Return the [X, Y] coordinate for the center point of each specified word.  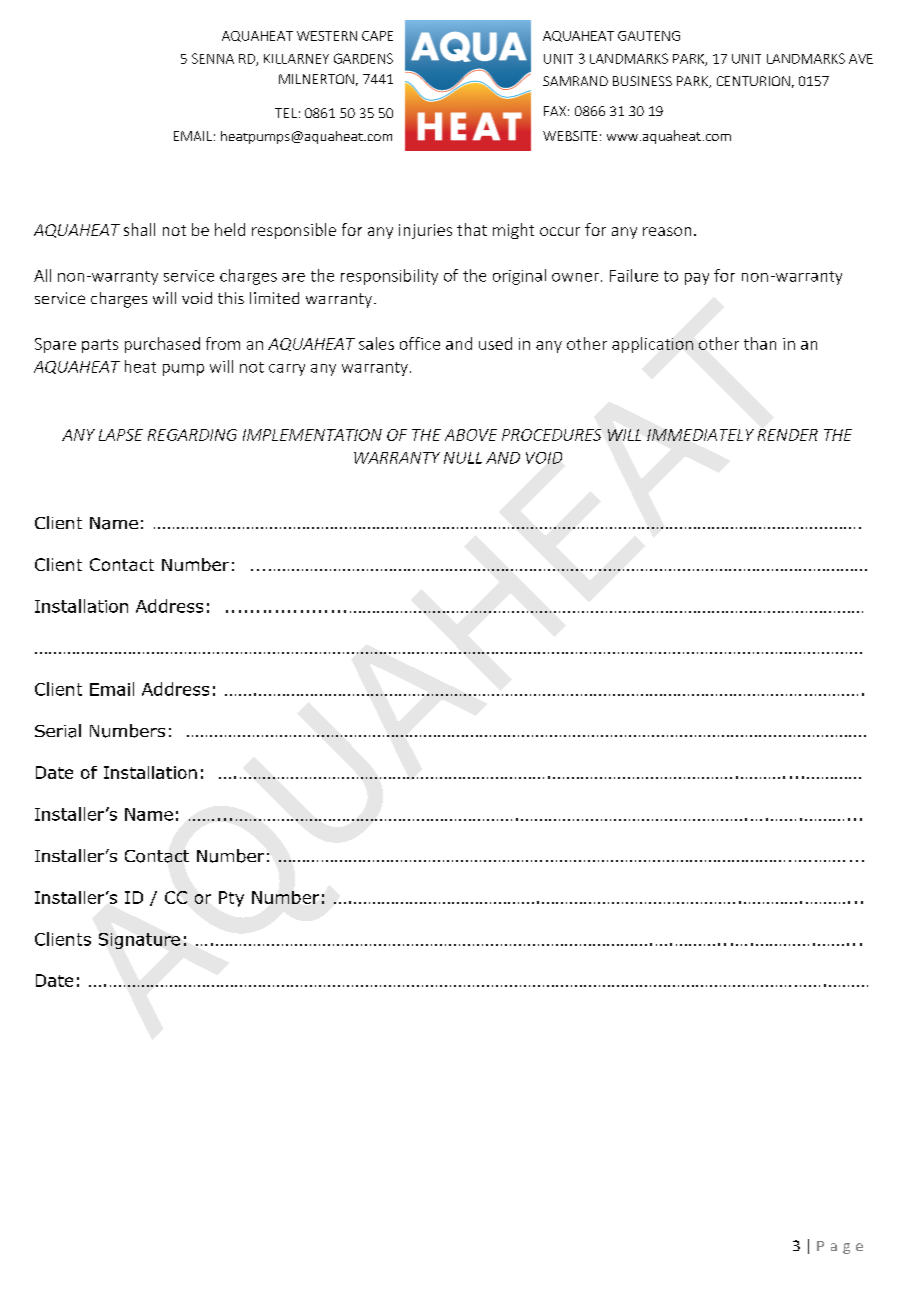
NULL [463, 458]
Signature [139, 941]
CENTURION [753, 81]
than [760, 343]
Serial [58, 731]
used [495, 343]
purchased [162, 345]
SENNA [213, 58]
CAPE [377, 36]
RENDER [788, 435]
